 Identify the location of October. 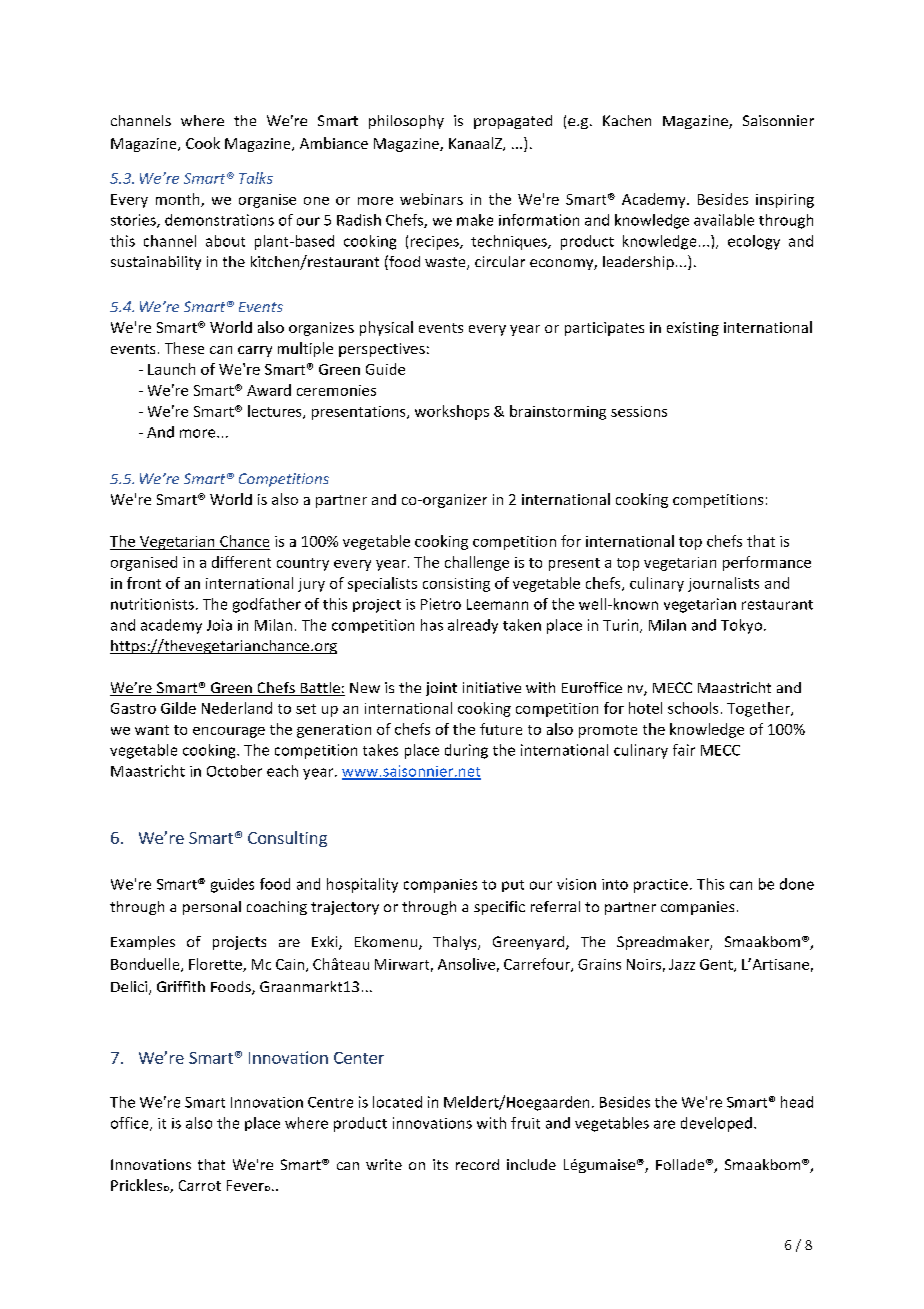
(234, 771).
